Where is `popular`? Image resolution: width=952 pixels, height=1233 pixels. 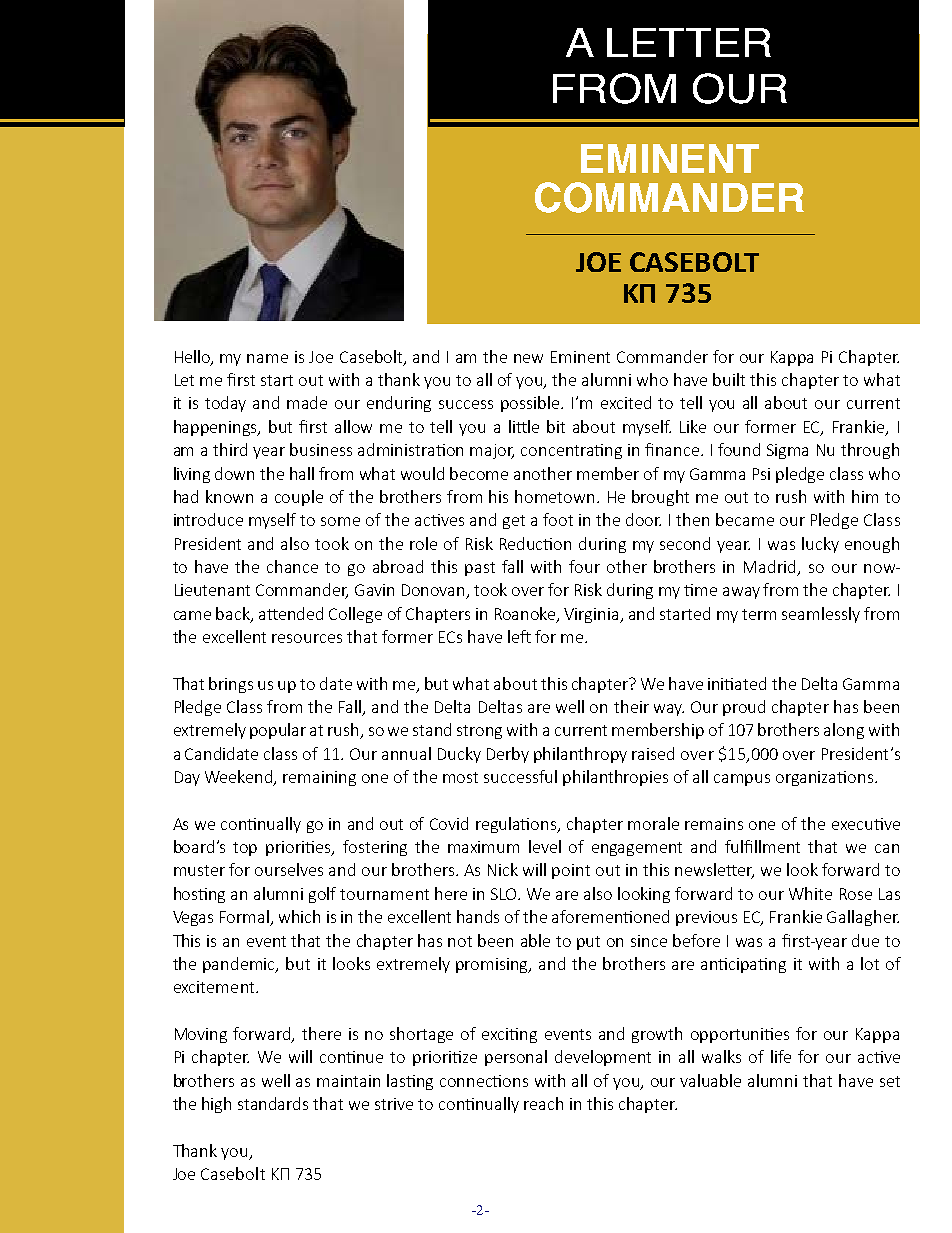 popular is located at coordinates (278, 731).
